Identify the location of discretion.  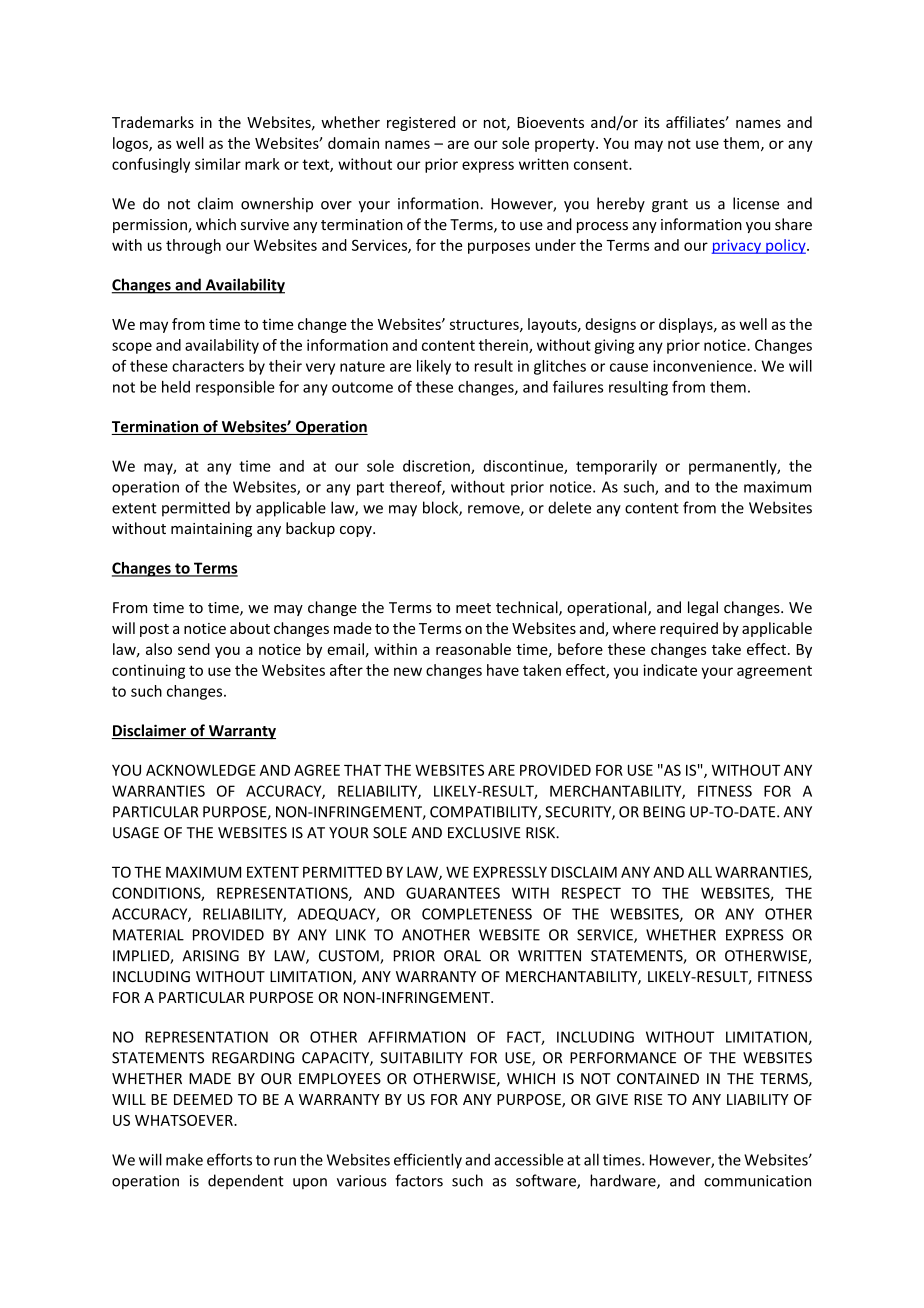
(437, 467).
